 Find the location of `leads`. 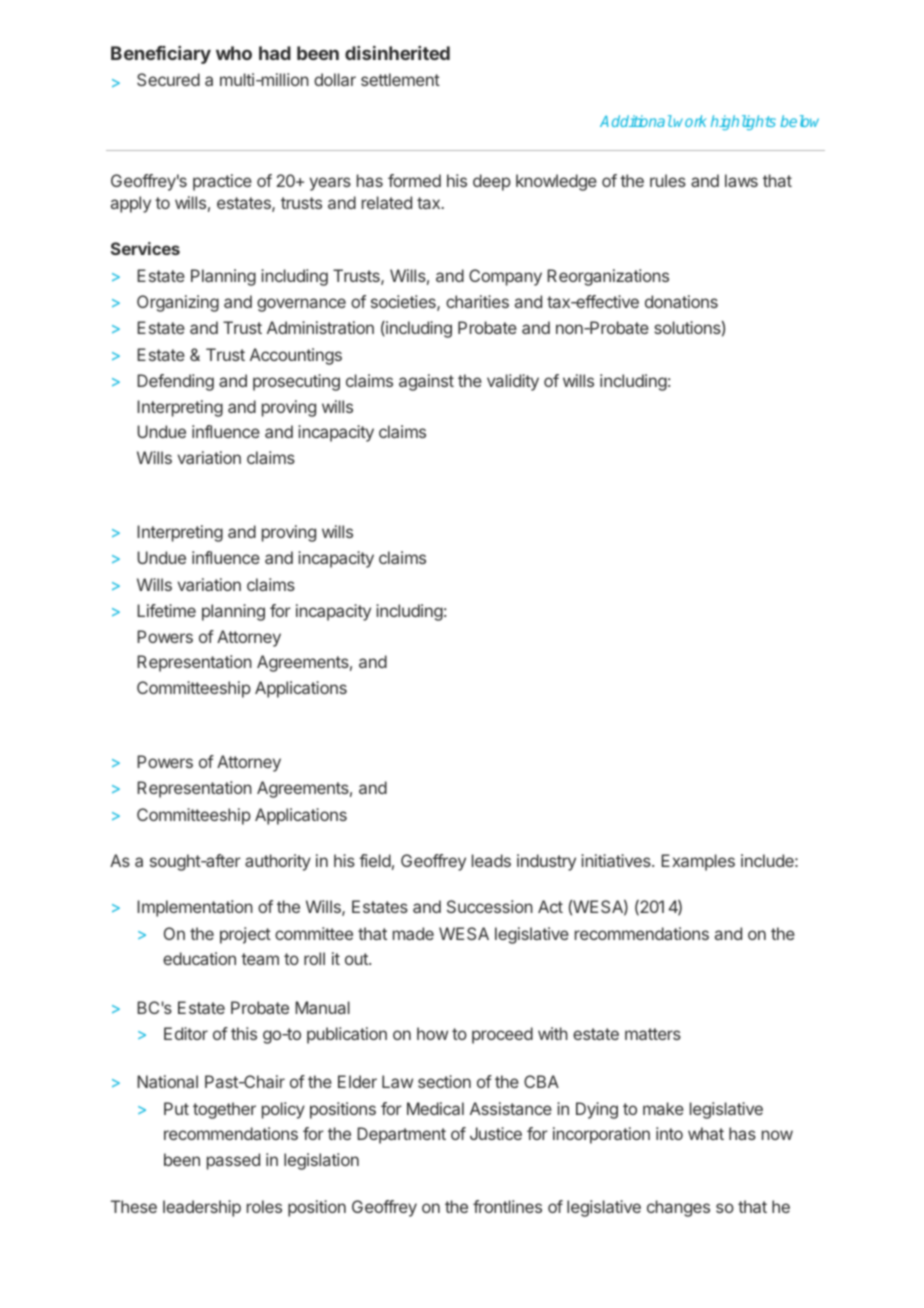

leads is located at coordinates (491, 860).
